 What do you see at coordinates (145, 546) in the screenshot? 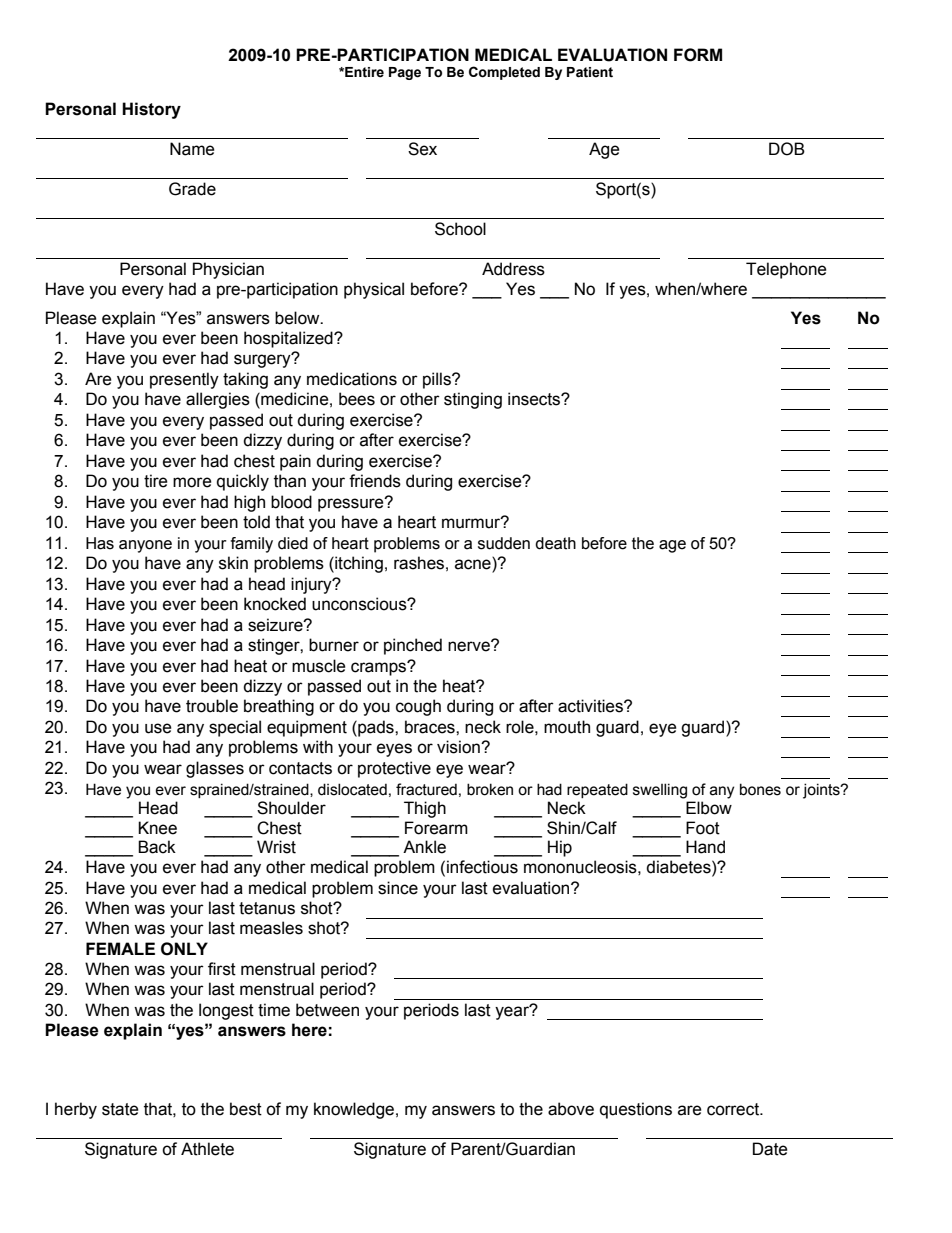
I see `anyone` at bounding box center [145, 546].
